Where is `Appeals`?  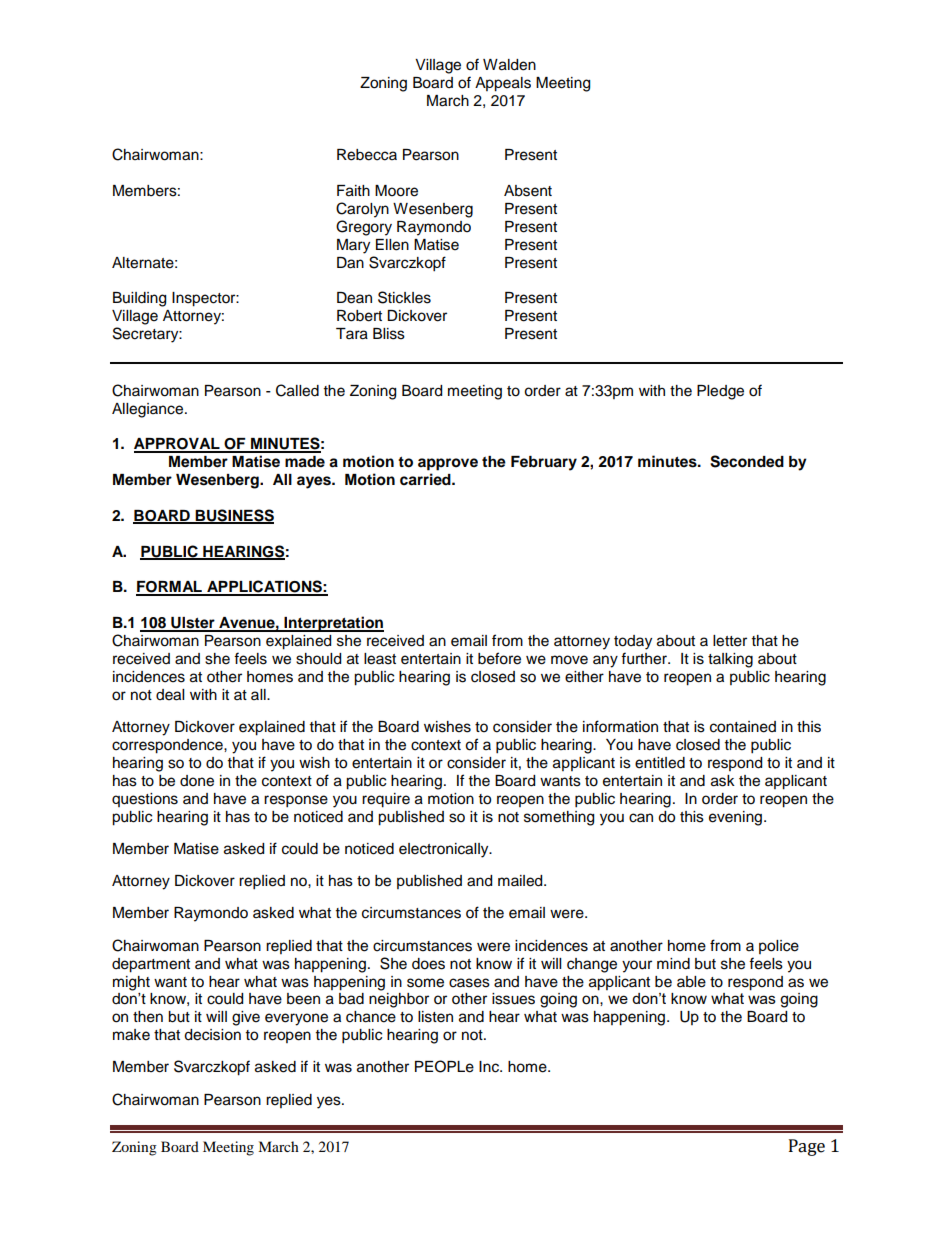
Appeals is located at coordinates (503, 84).
